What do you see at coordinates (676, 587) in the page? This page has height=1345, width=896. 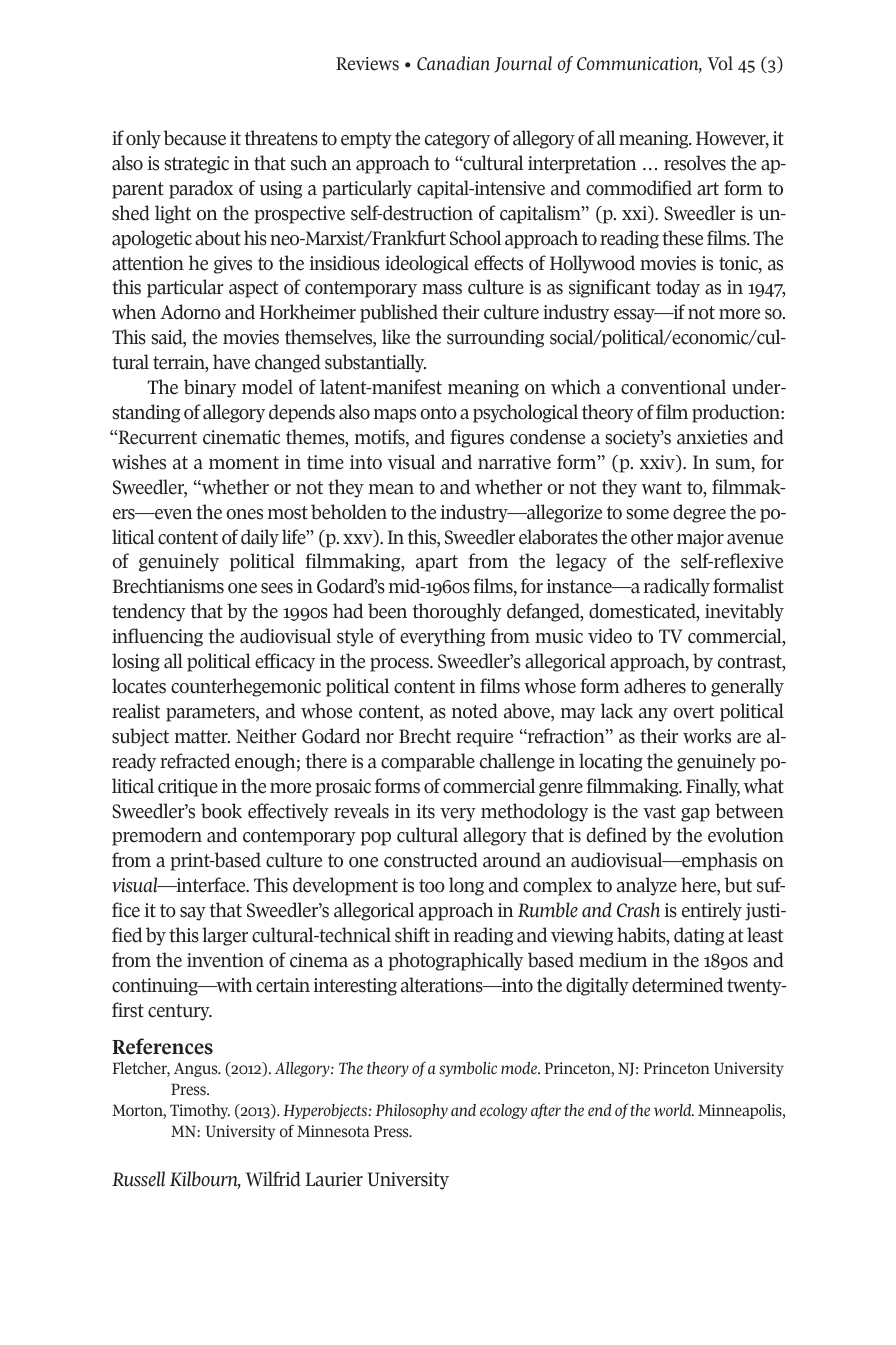 I see `radically` at bounding box center [676, 587].
